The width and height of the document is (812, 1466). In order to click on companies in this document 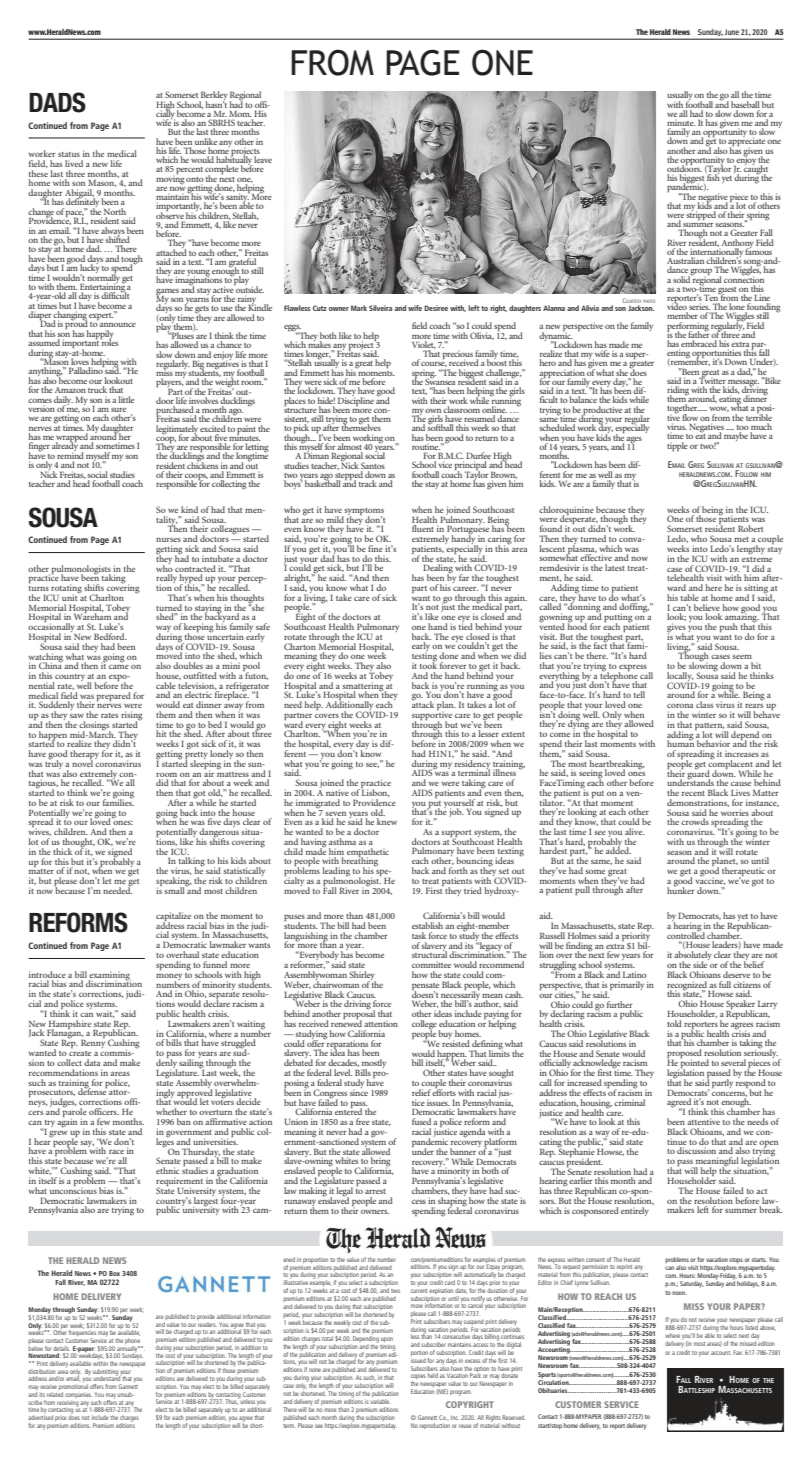, I will do `click(78, 1395)`.
